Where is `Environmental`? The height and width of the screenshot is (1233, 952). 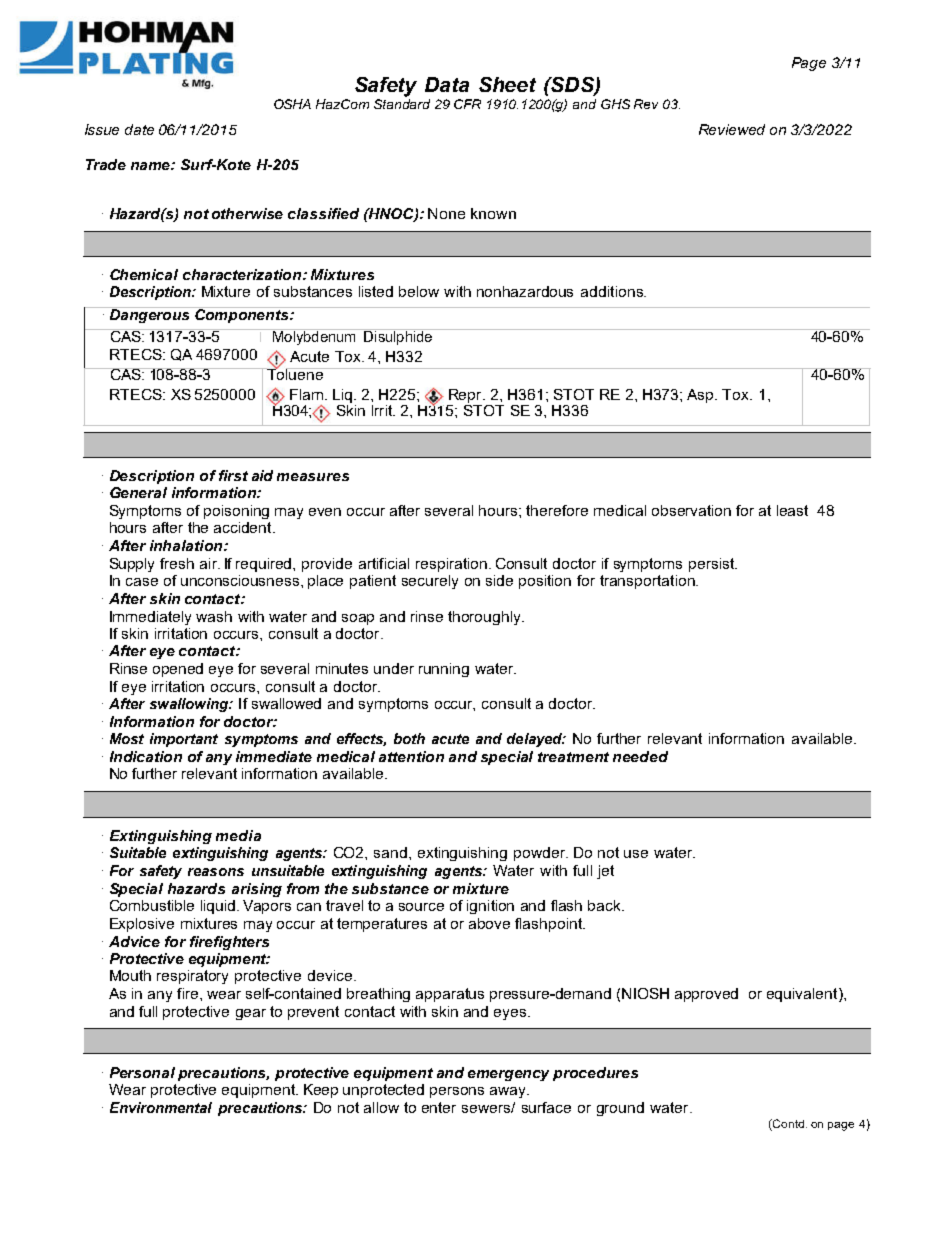 Environmental is located at coordinates (161, 1107).
